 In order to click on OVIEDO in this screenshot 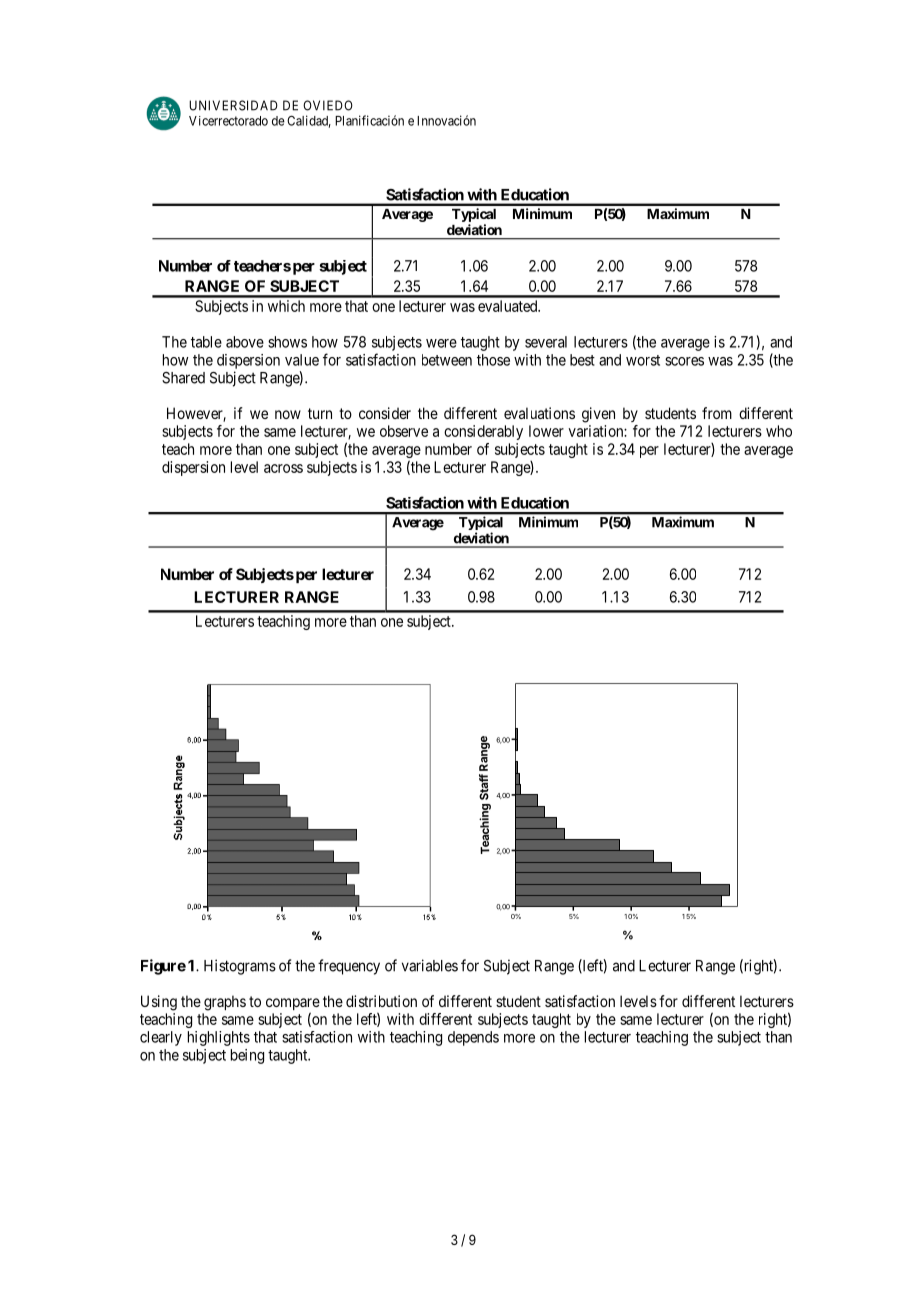, I will do `click(328, 105)`.
